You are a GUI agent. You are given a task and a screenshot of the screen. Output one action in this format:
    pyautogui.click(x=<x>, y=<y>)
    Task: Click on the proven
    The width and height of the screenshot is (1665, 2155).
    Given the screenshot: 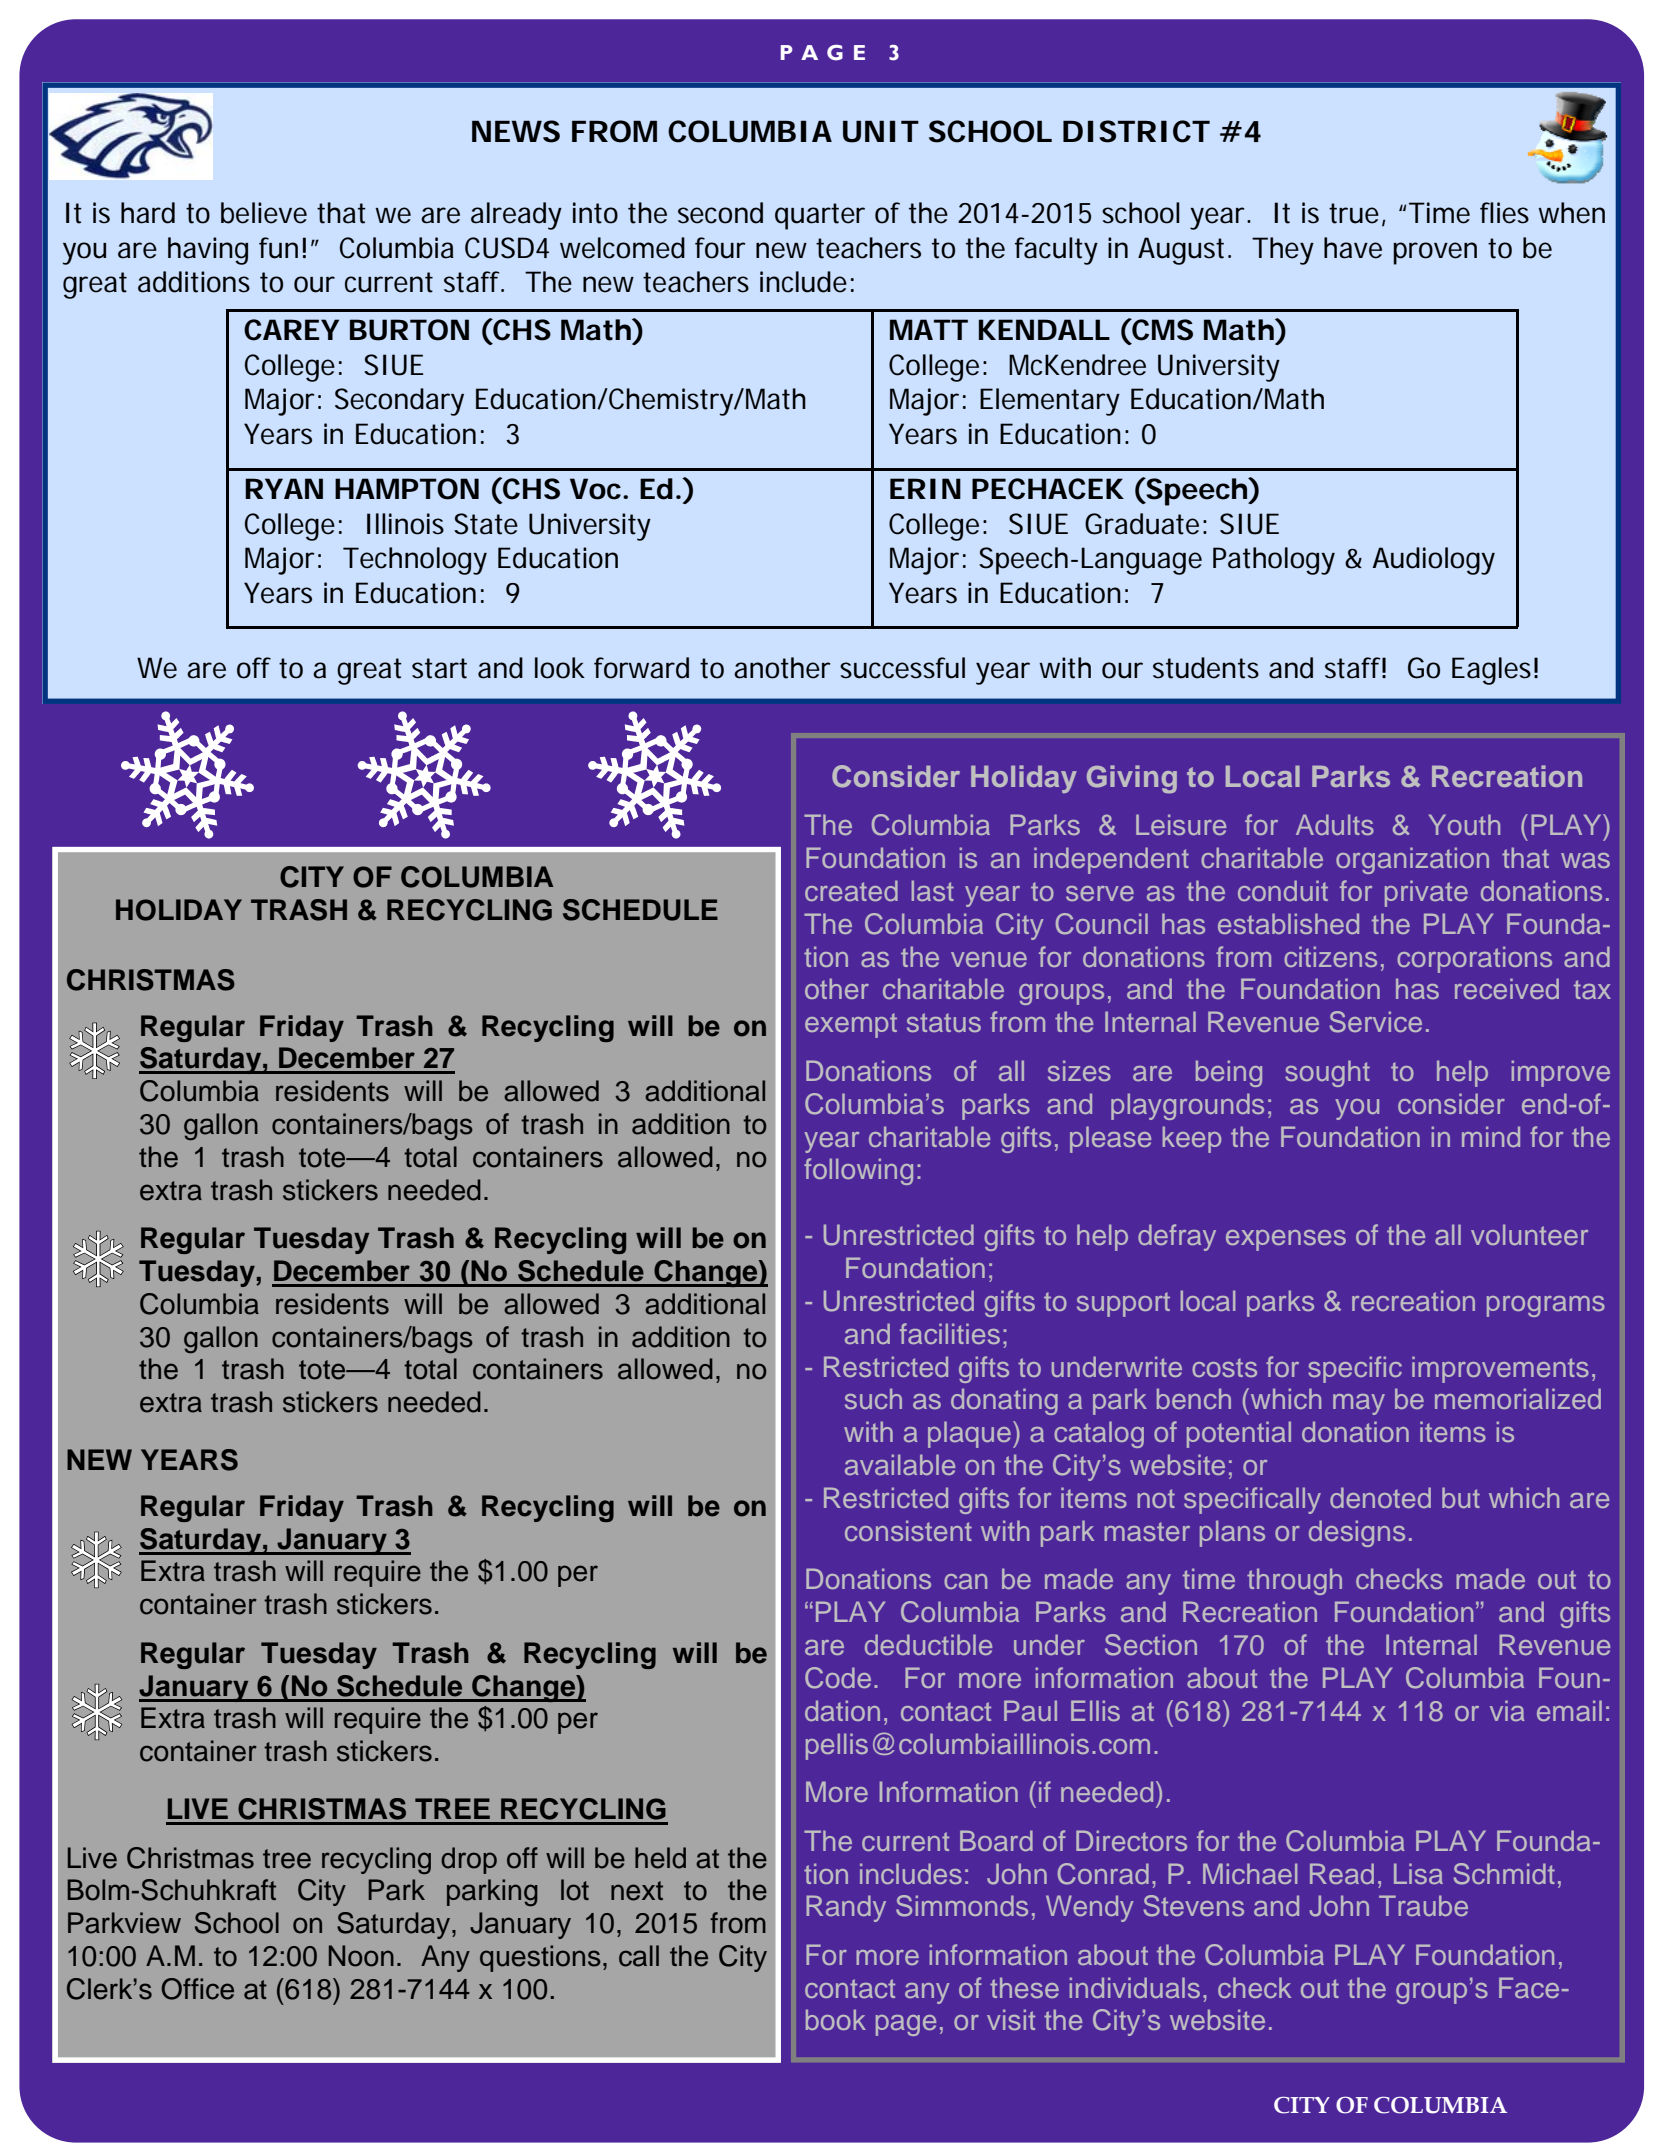 What is the action you would take?
    pyautogui.click(x=1435, y=253)
